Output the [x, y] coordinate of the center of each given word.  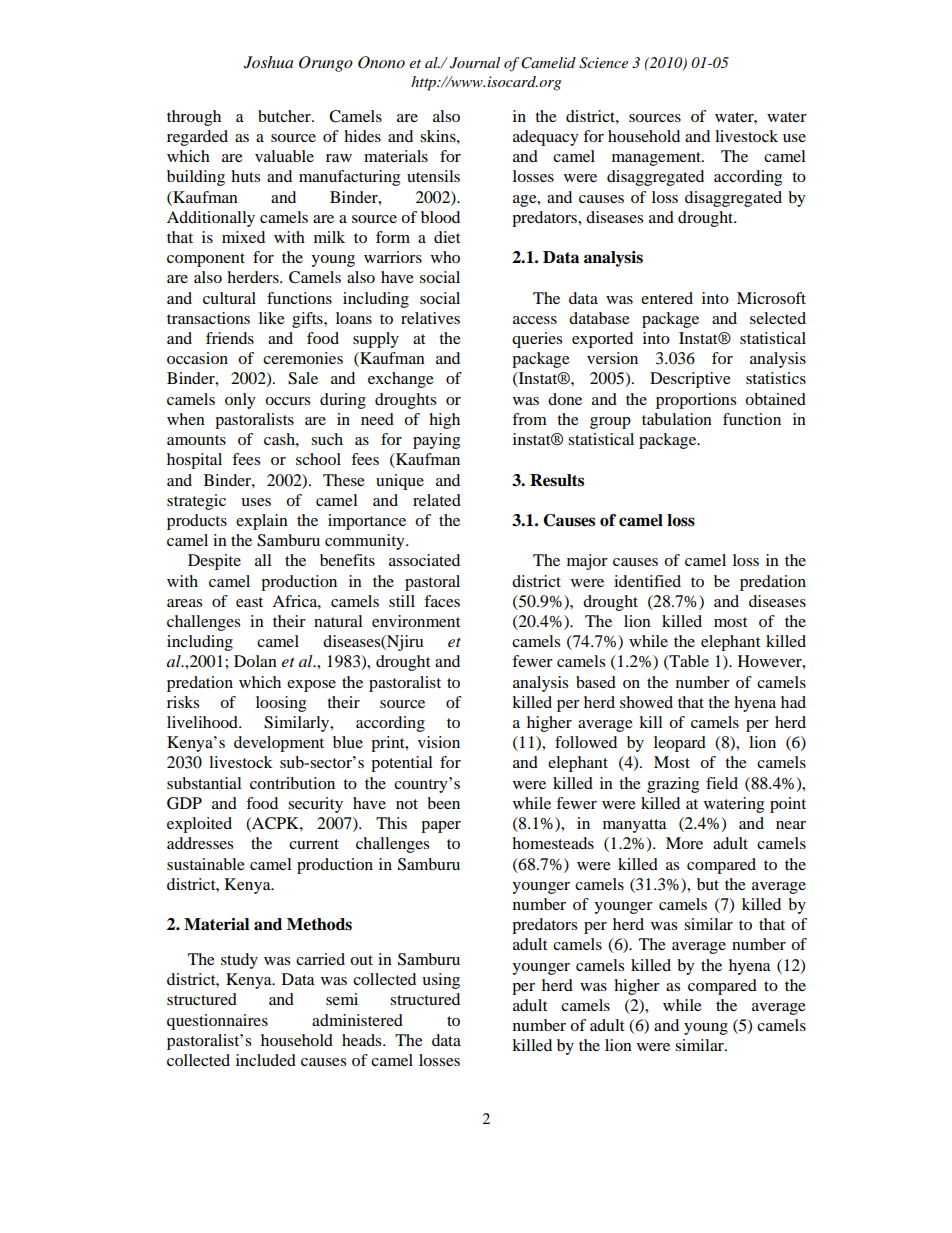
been [443, 803]
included [266, 1060]
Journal [475, 63]
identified [647, 581]
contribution [292, 783]
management [657, 159]
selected [778, 318]
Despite [214, 562]
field [722, 783]
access [535, 320]
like [272, 318]
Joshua [268, 62]
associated [424, 560]
